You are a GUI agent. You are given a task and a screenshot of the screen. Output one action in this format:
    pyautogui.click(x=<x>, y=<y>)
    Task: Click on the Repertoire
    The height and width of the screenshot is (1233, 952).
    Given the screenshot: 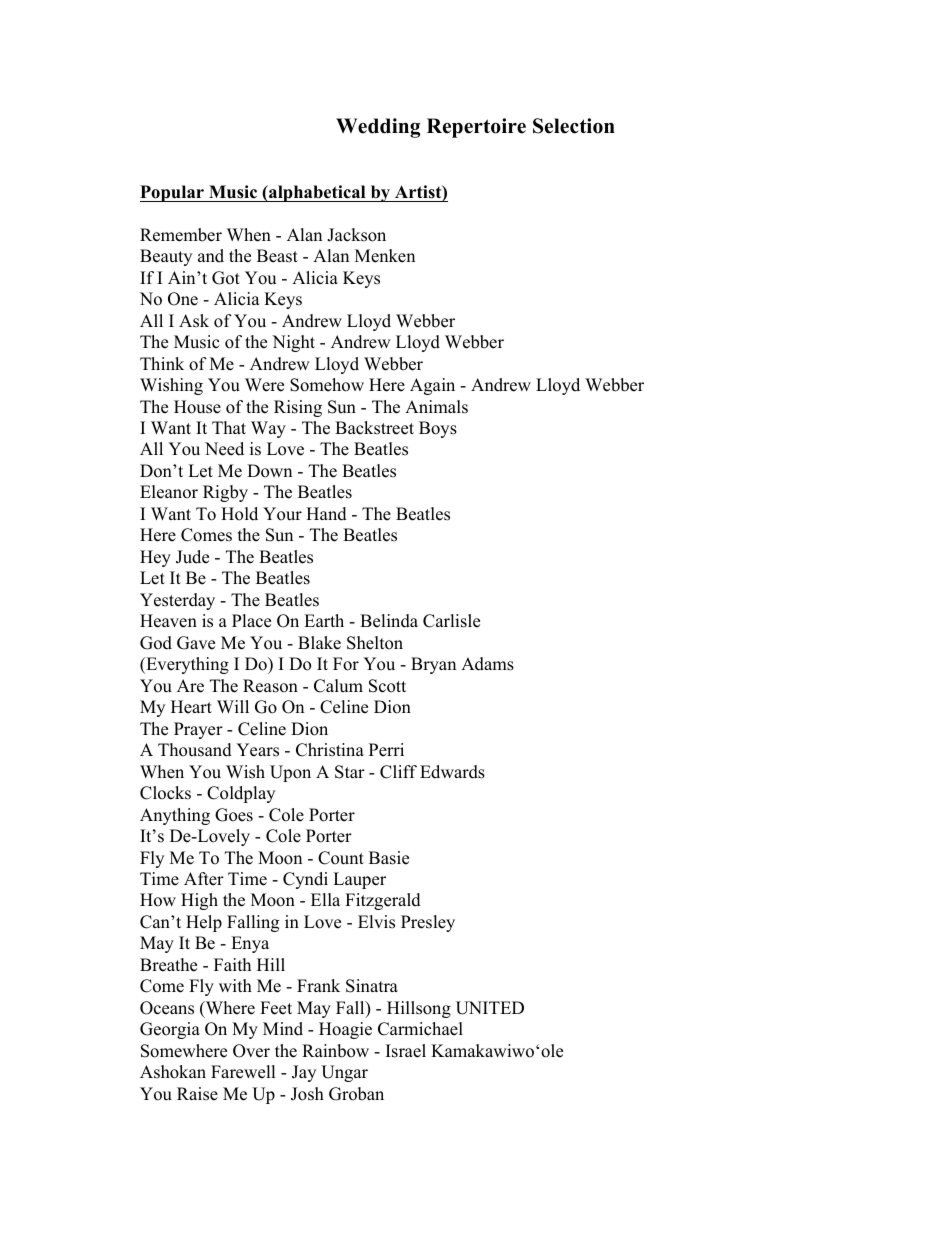 What is the action you would take?
    pyautogui.click(x=476, y=128)
